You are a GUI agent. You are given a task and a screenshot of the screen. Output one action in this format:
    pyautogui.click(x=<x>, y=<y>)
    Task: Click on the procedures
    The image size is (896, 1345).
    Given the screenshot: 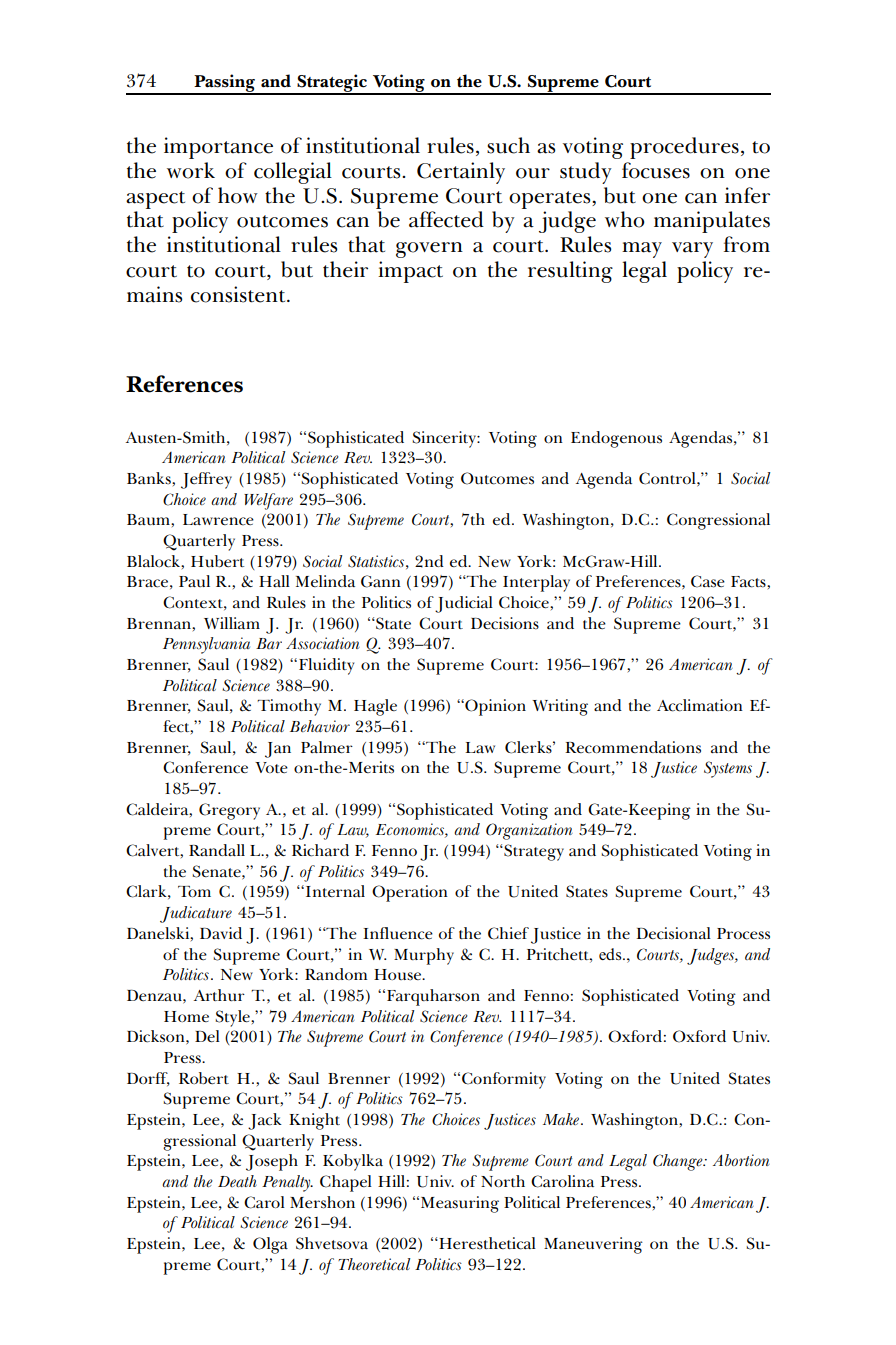 What is the action you would take?
    pyautogui.click(x=684, y=148)
